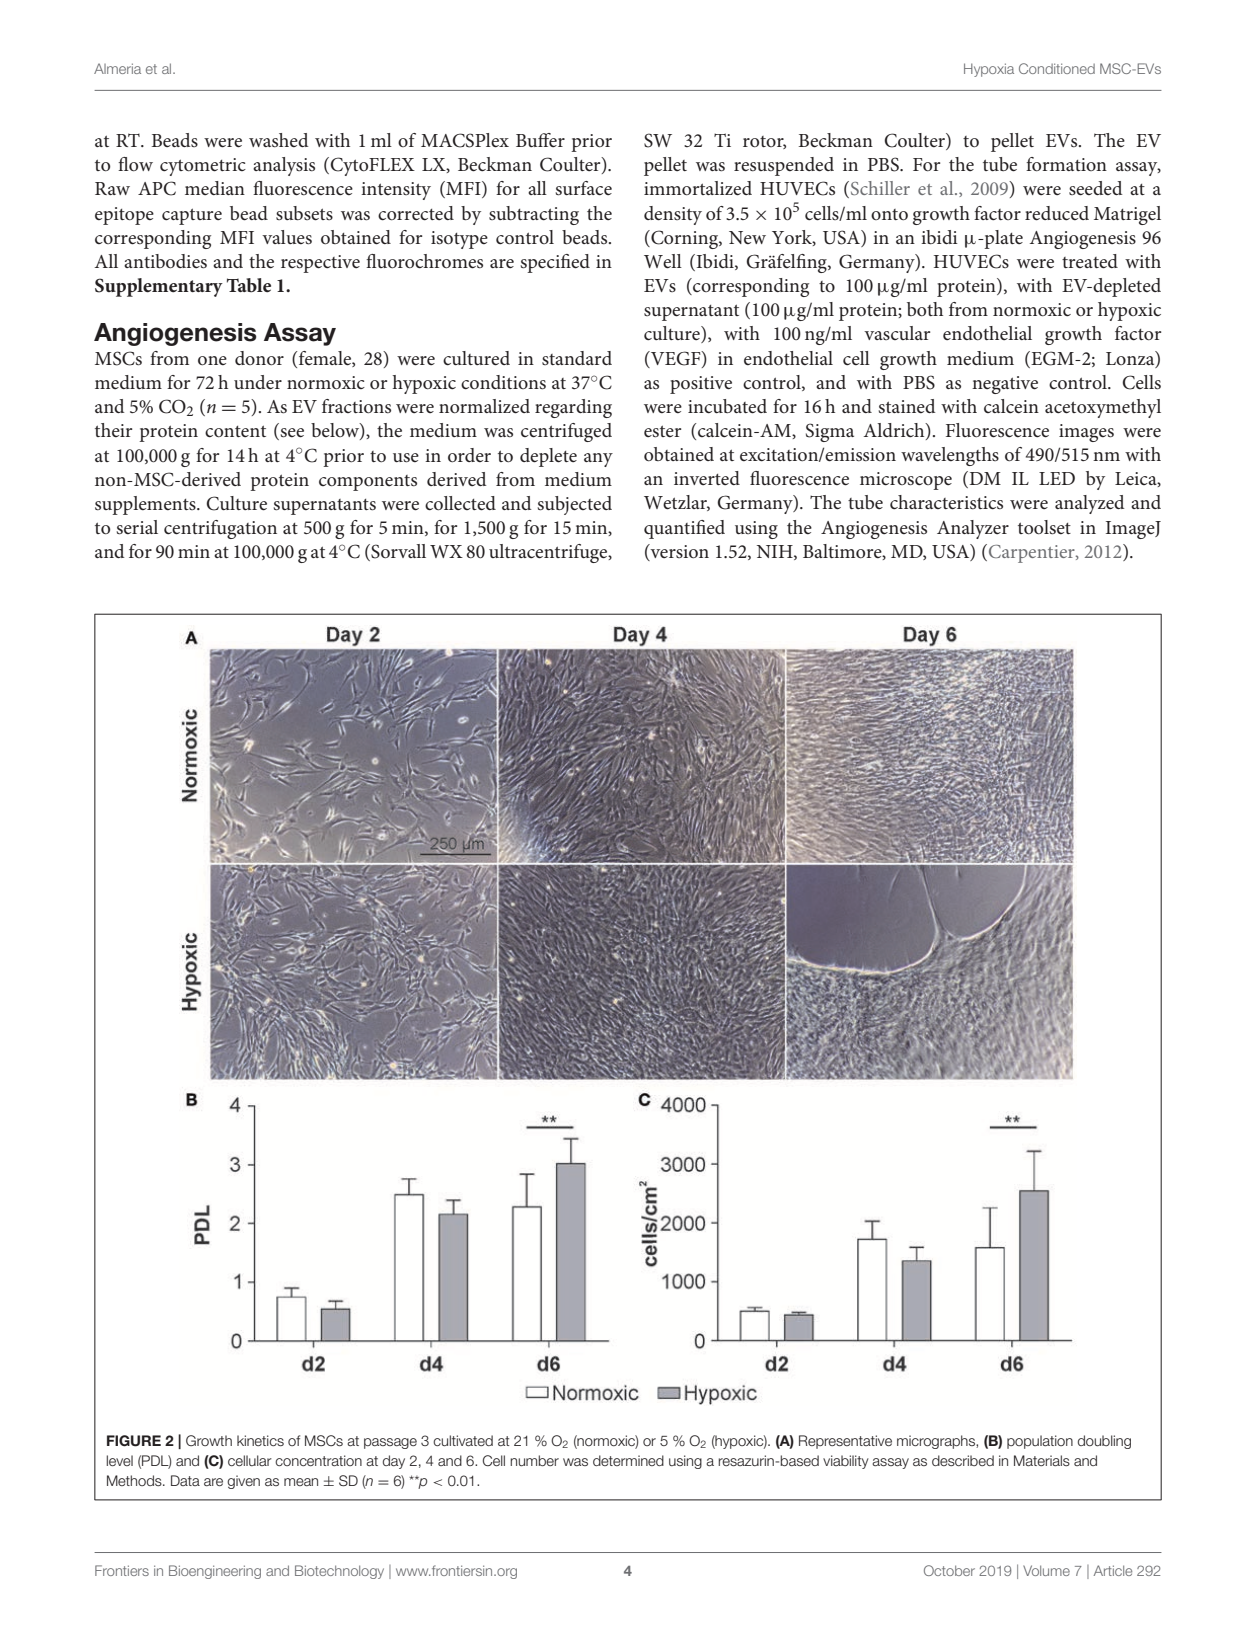  What do you see at coordinates (1040, 1442) in the page?
I see `population` at bounding box center [1040, 1442].
